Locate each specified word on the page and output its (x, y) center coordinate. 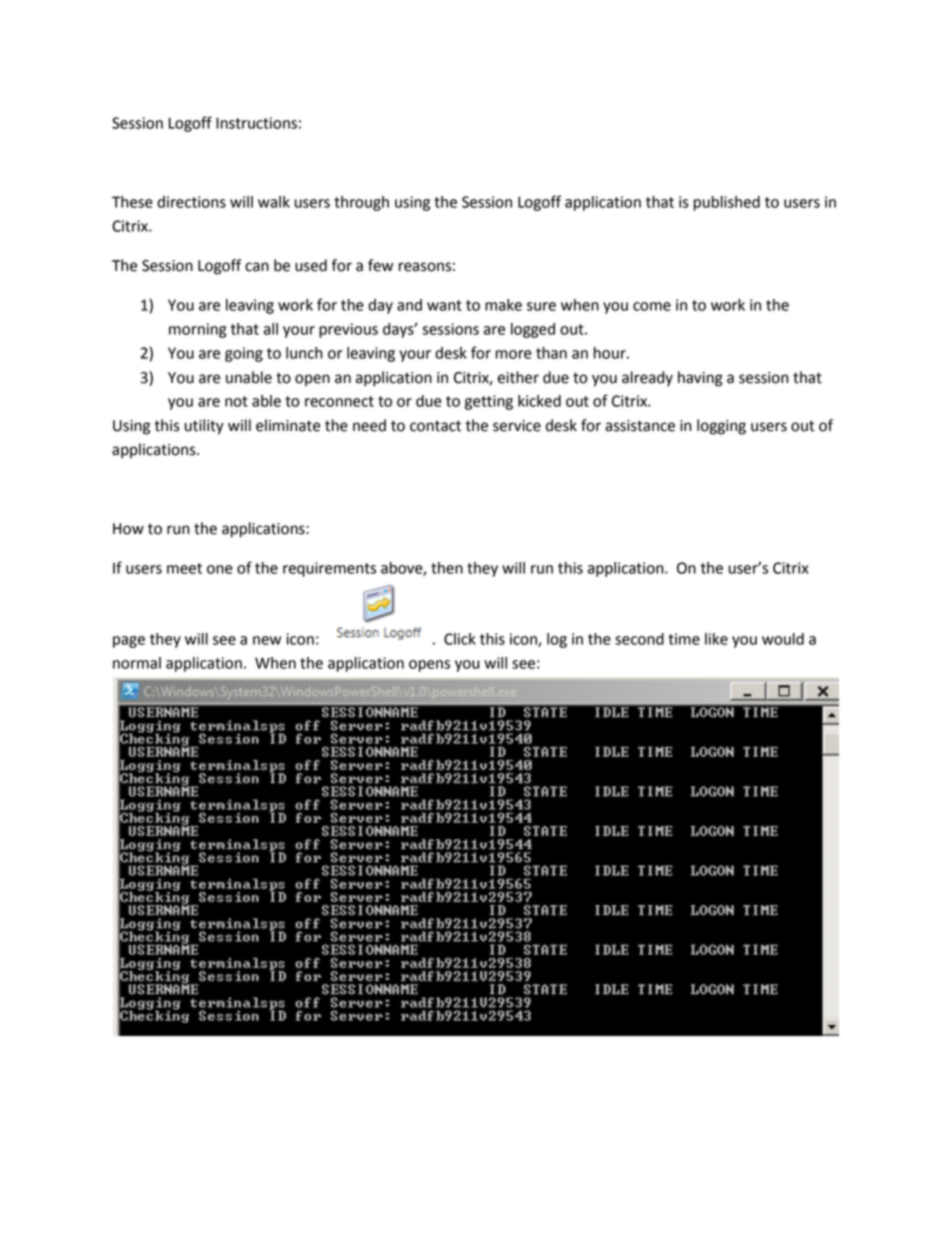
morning (197, 330)
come (652, 306)
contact (435, 426)
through (361, 203)
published (727, 203)
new (267, 640)
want (444, 305)
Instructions (256, 123)
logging (721, 427)
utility (204, 427)
